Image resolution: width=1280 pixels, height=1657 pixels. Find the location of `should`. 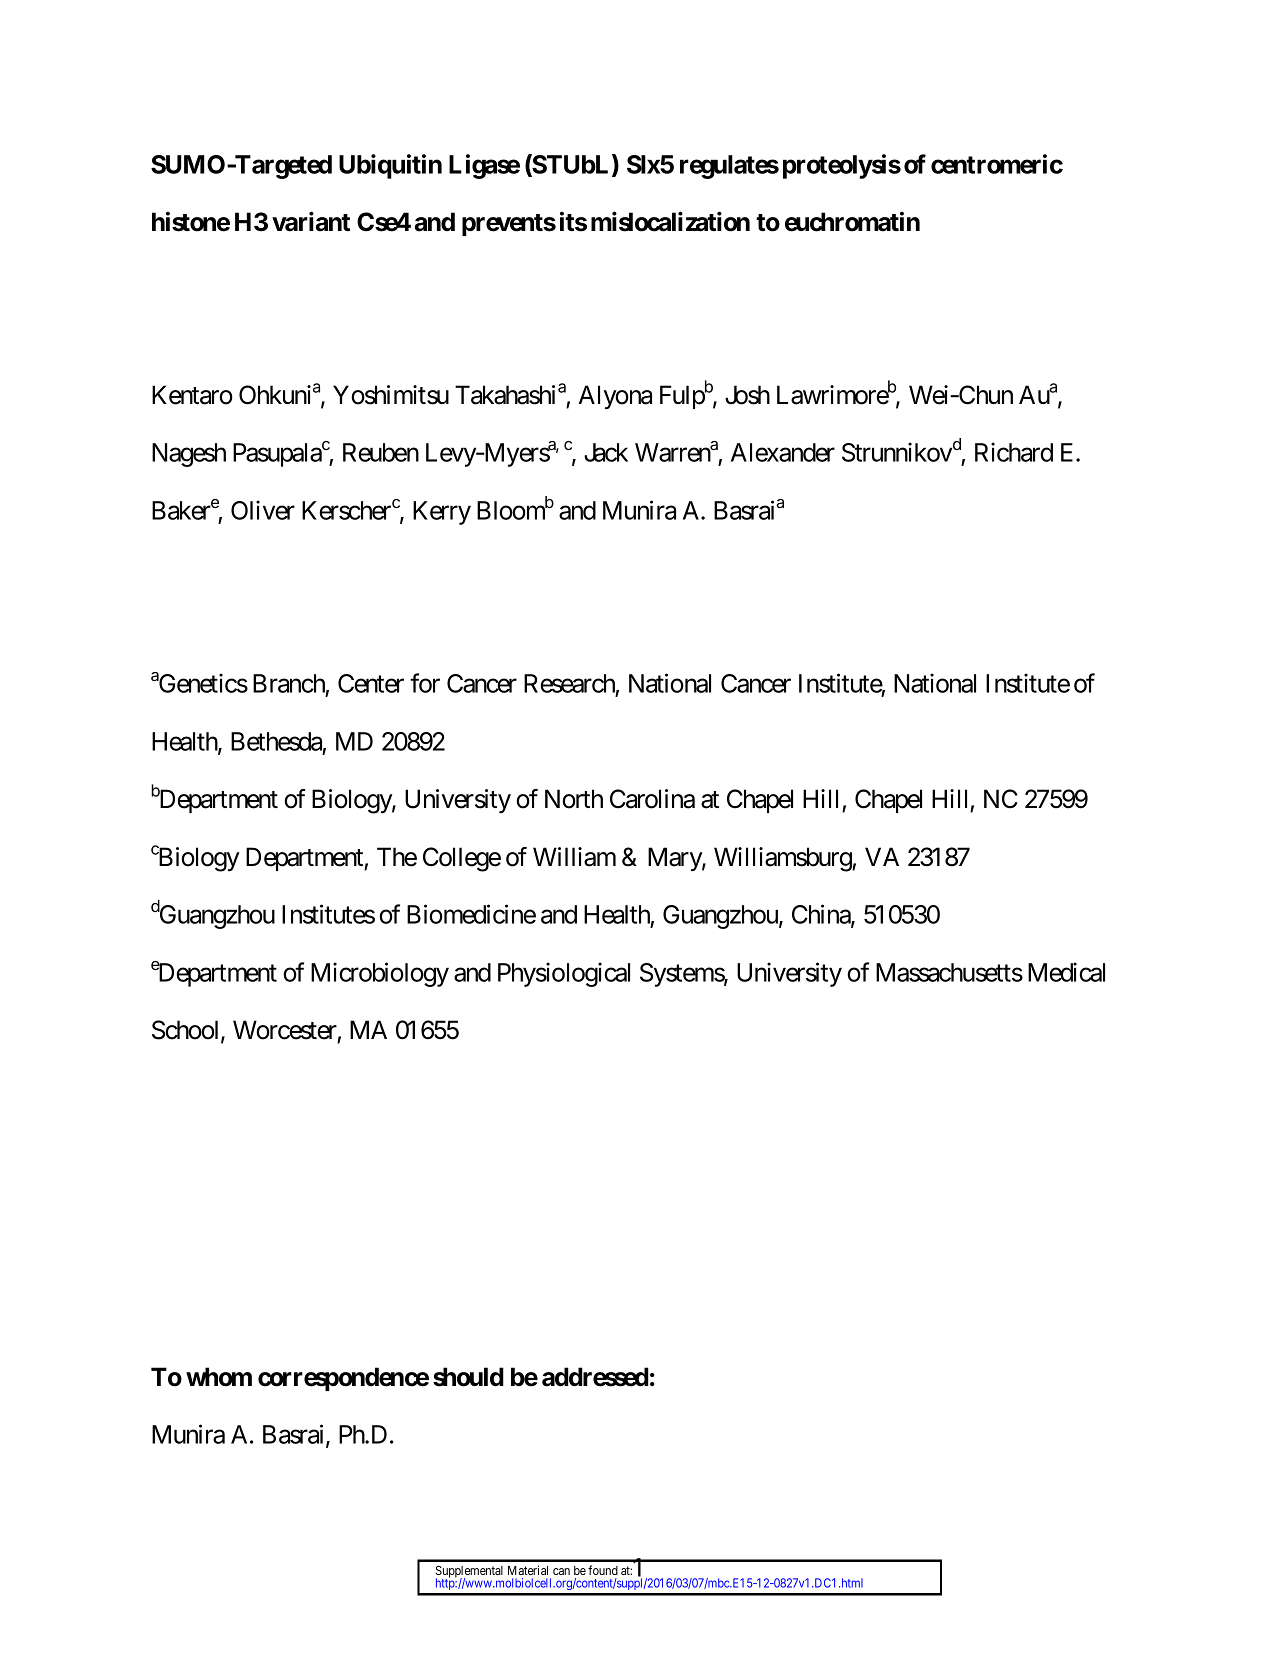

should is located at coordinates (468, 1377).
